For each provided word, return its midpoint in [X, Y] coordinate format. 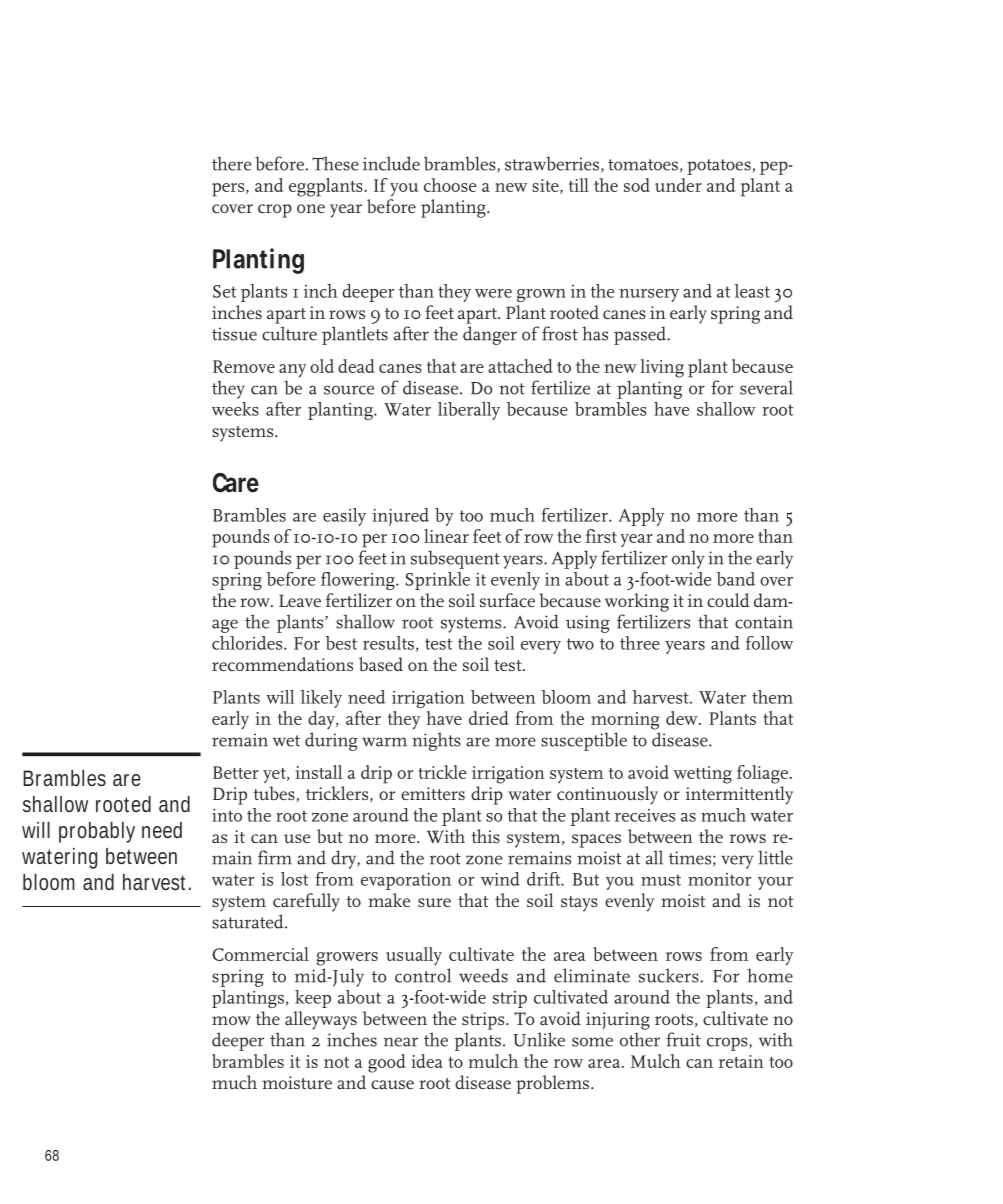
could [728, 600]
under [678, 185]
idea [427, 1061]
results [388, 643]
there [231, 163]
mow [231, 1020]
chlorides [248, 643]
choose [450, 185]
